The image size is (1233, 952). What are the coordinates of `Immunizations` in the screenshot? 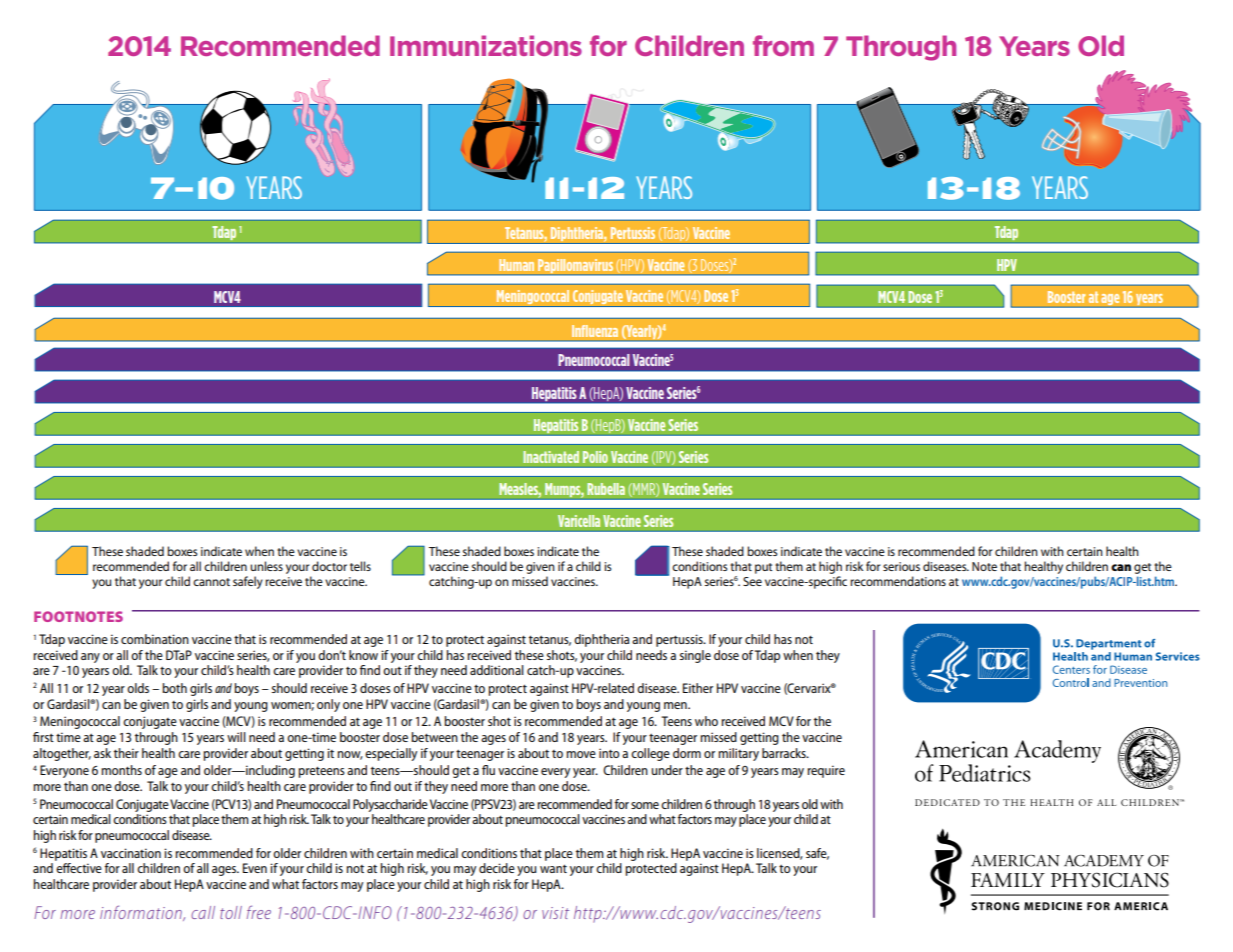 It's located at (486, 45).
